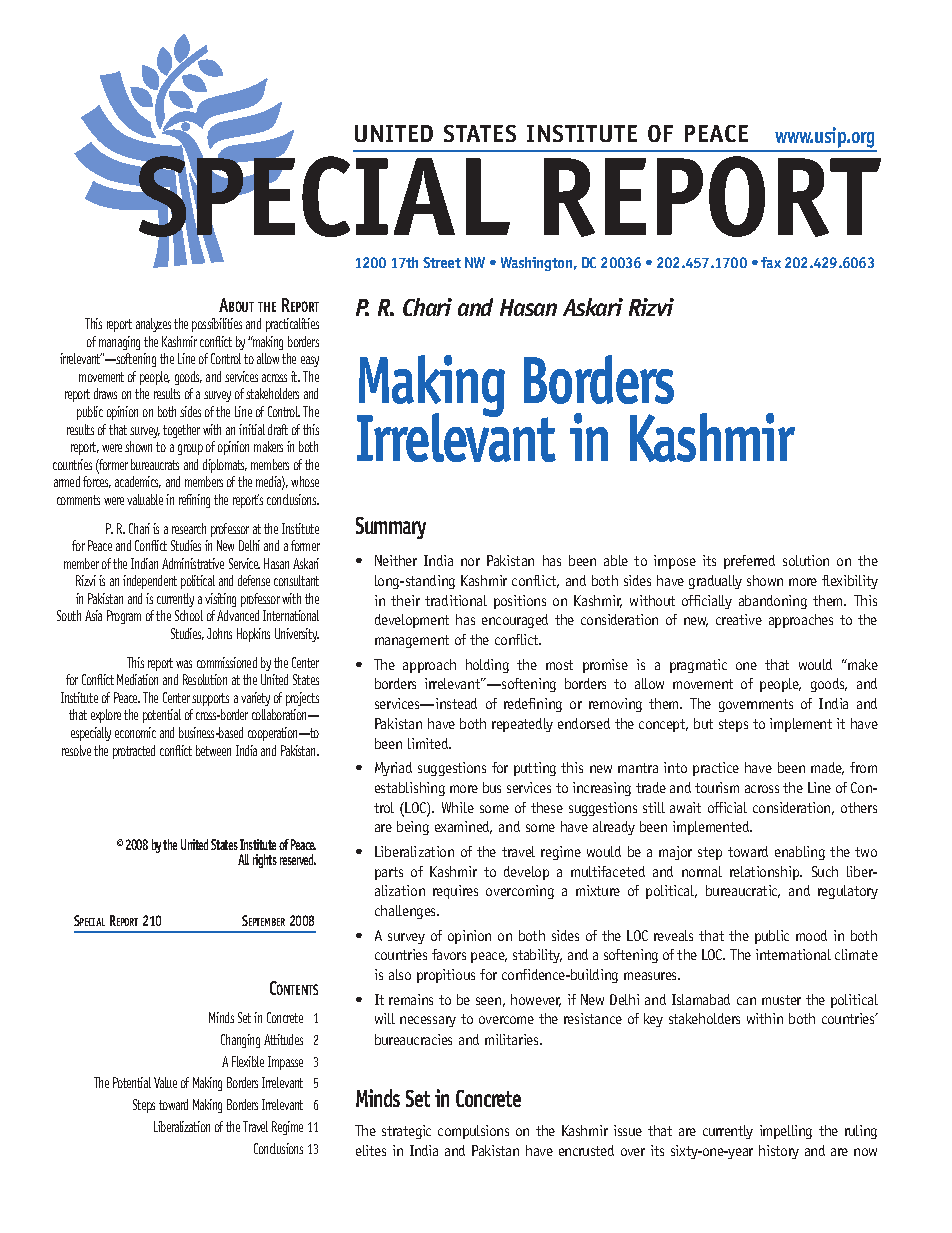  What do you see at coordinates (153, 325) in the screenshot?
I see `analyzes` at bounding box center [153, 325].
